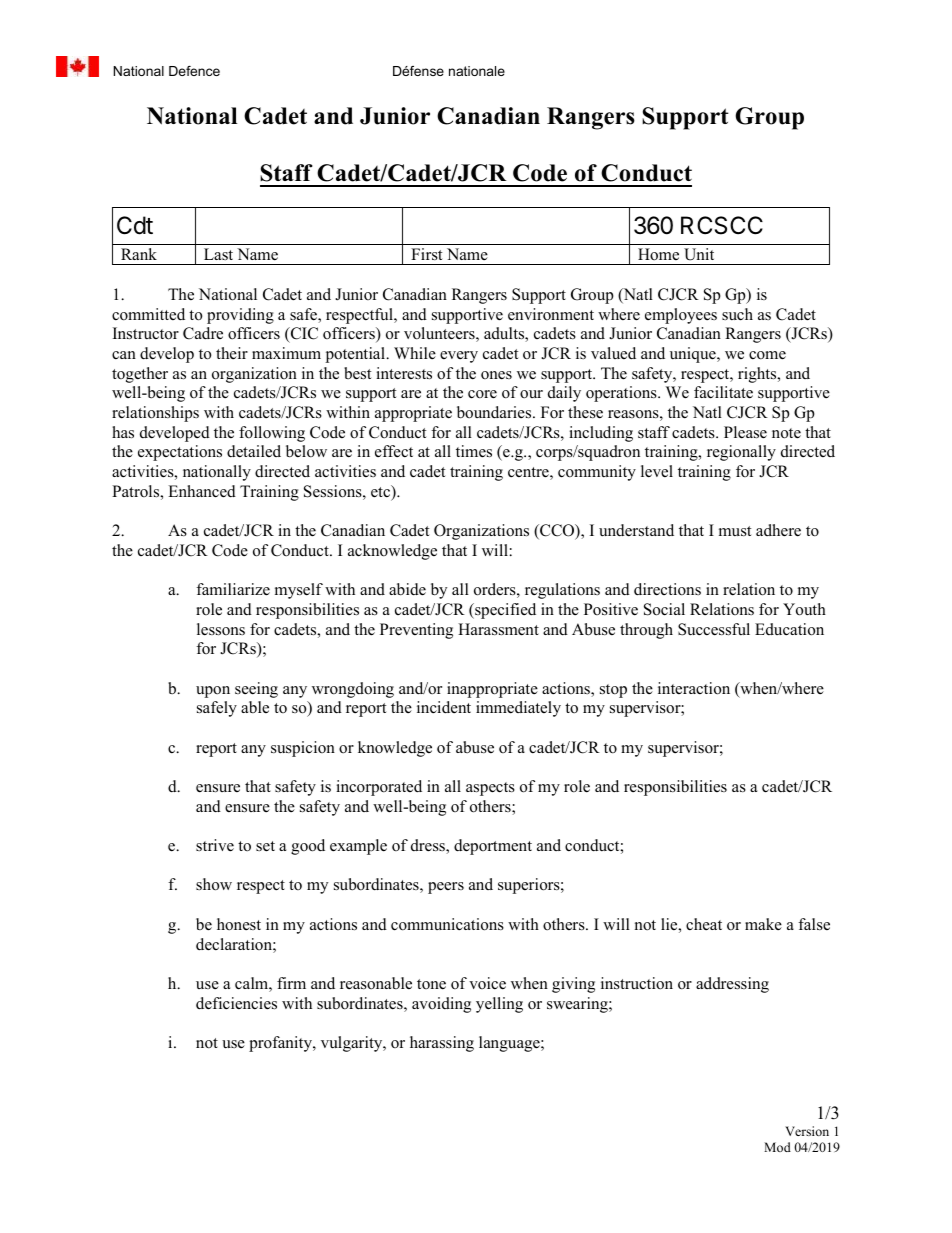 The image size is (952, 1233). I want to click on environment, so click(551, 314).
